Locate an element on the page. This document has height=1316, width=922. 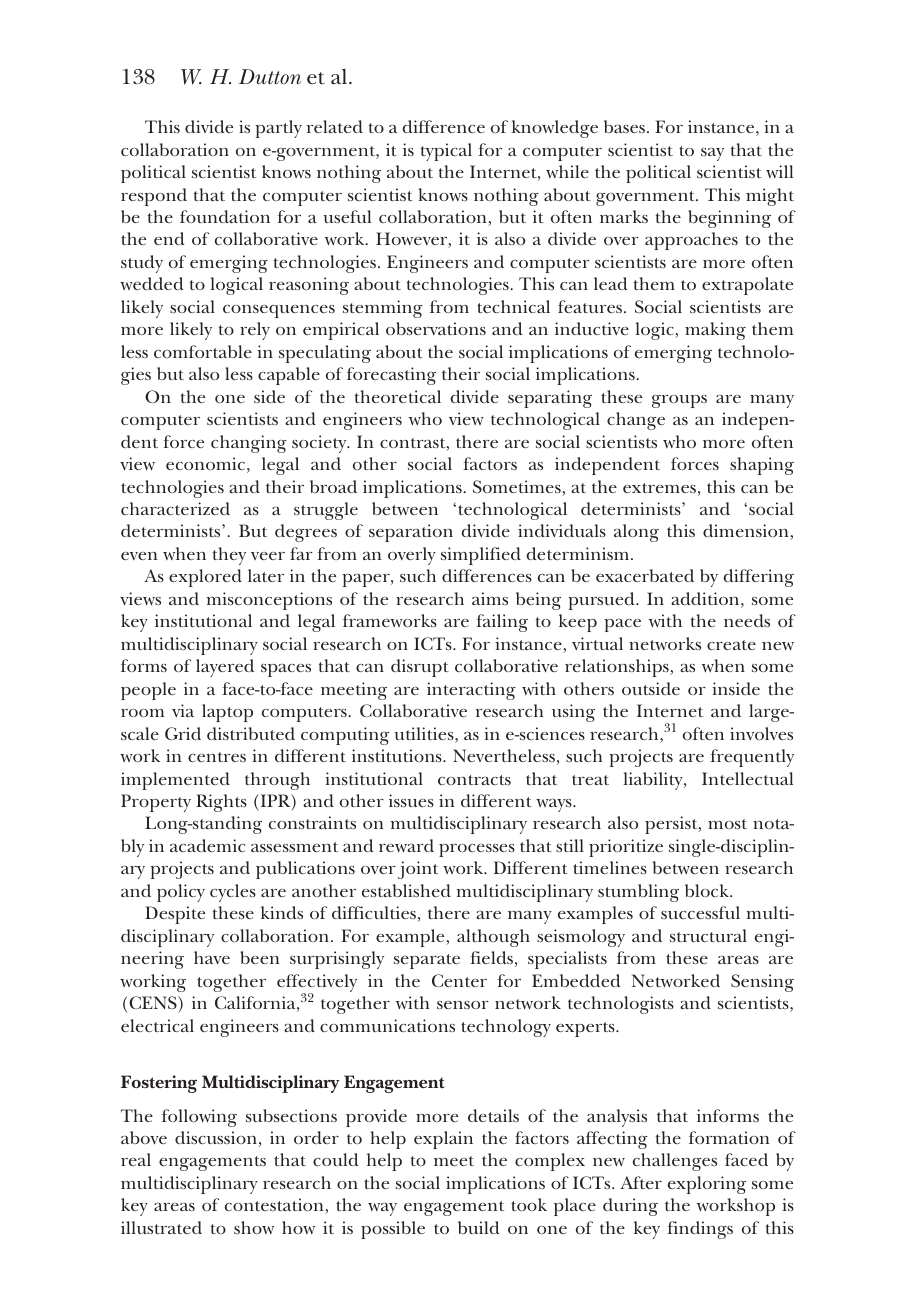
partly is located at coordinates (278, 129).
